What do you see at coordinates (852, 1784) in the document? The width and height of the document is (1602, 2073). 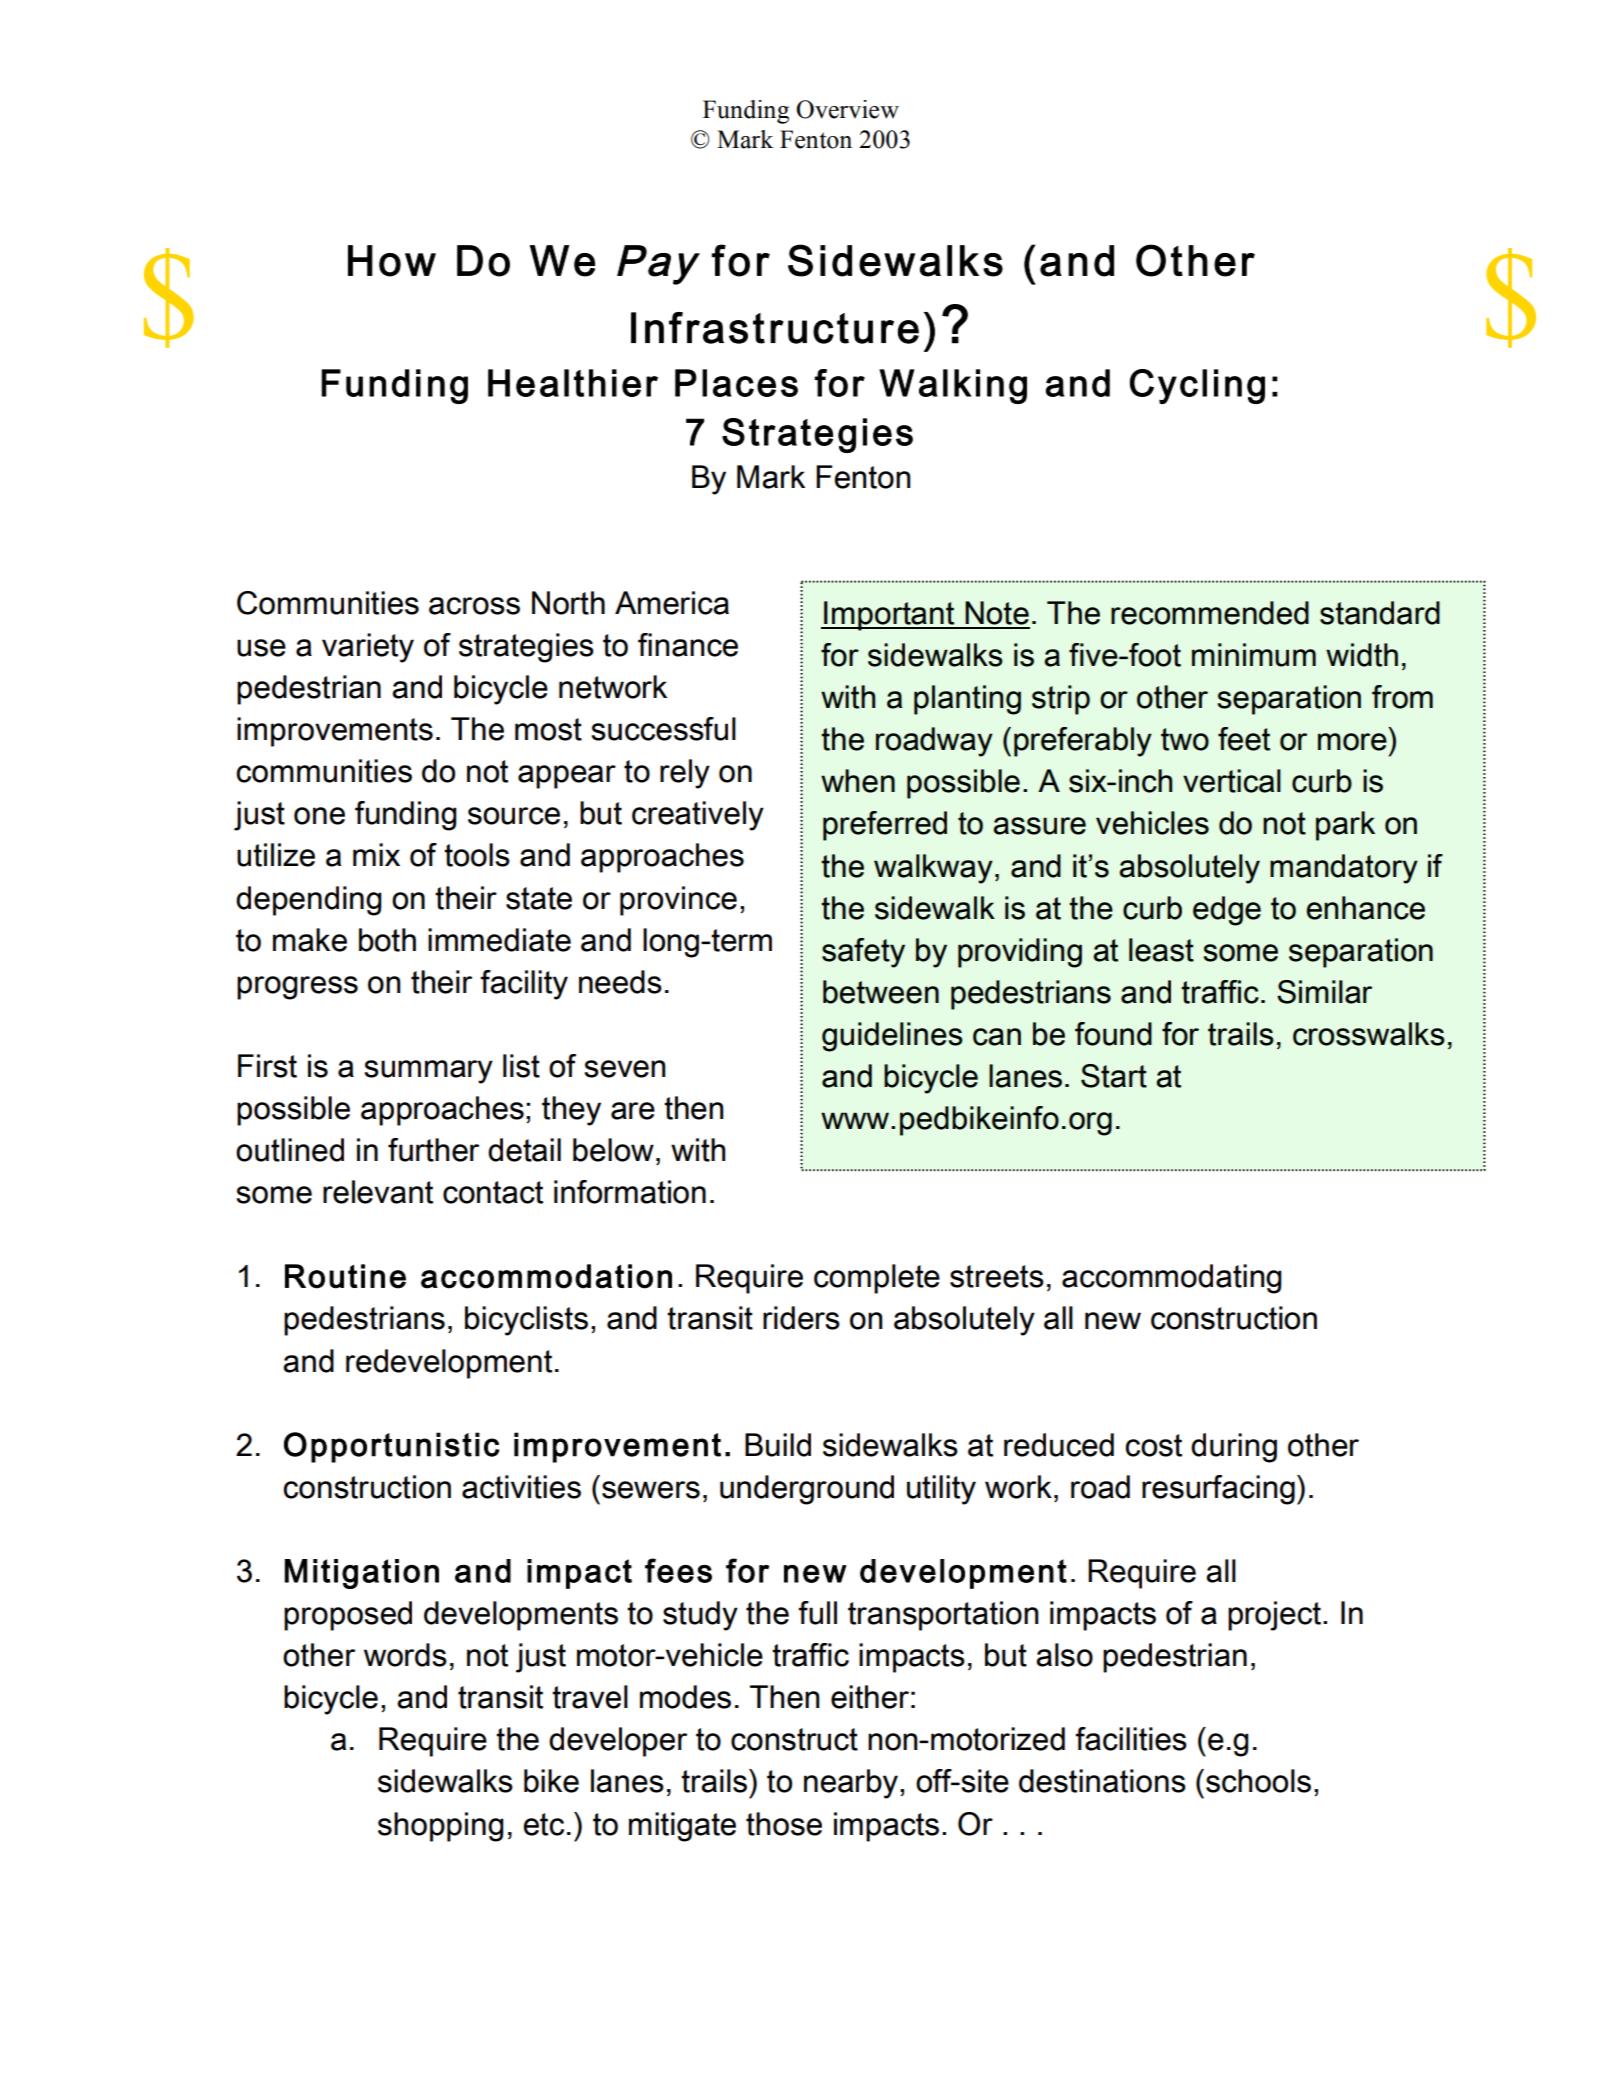 I see `nearby` at bounding box center [852, 1784].
